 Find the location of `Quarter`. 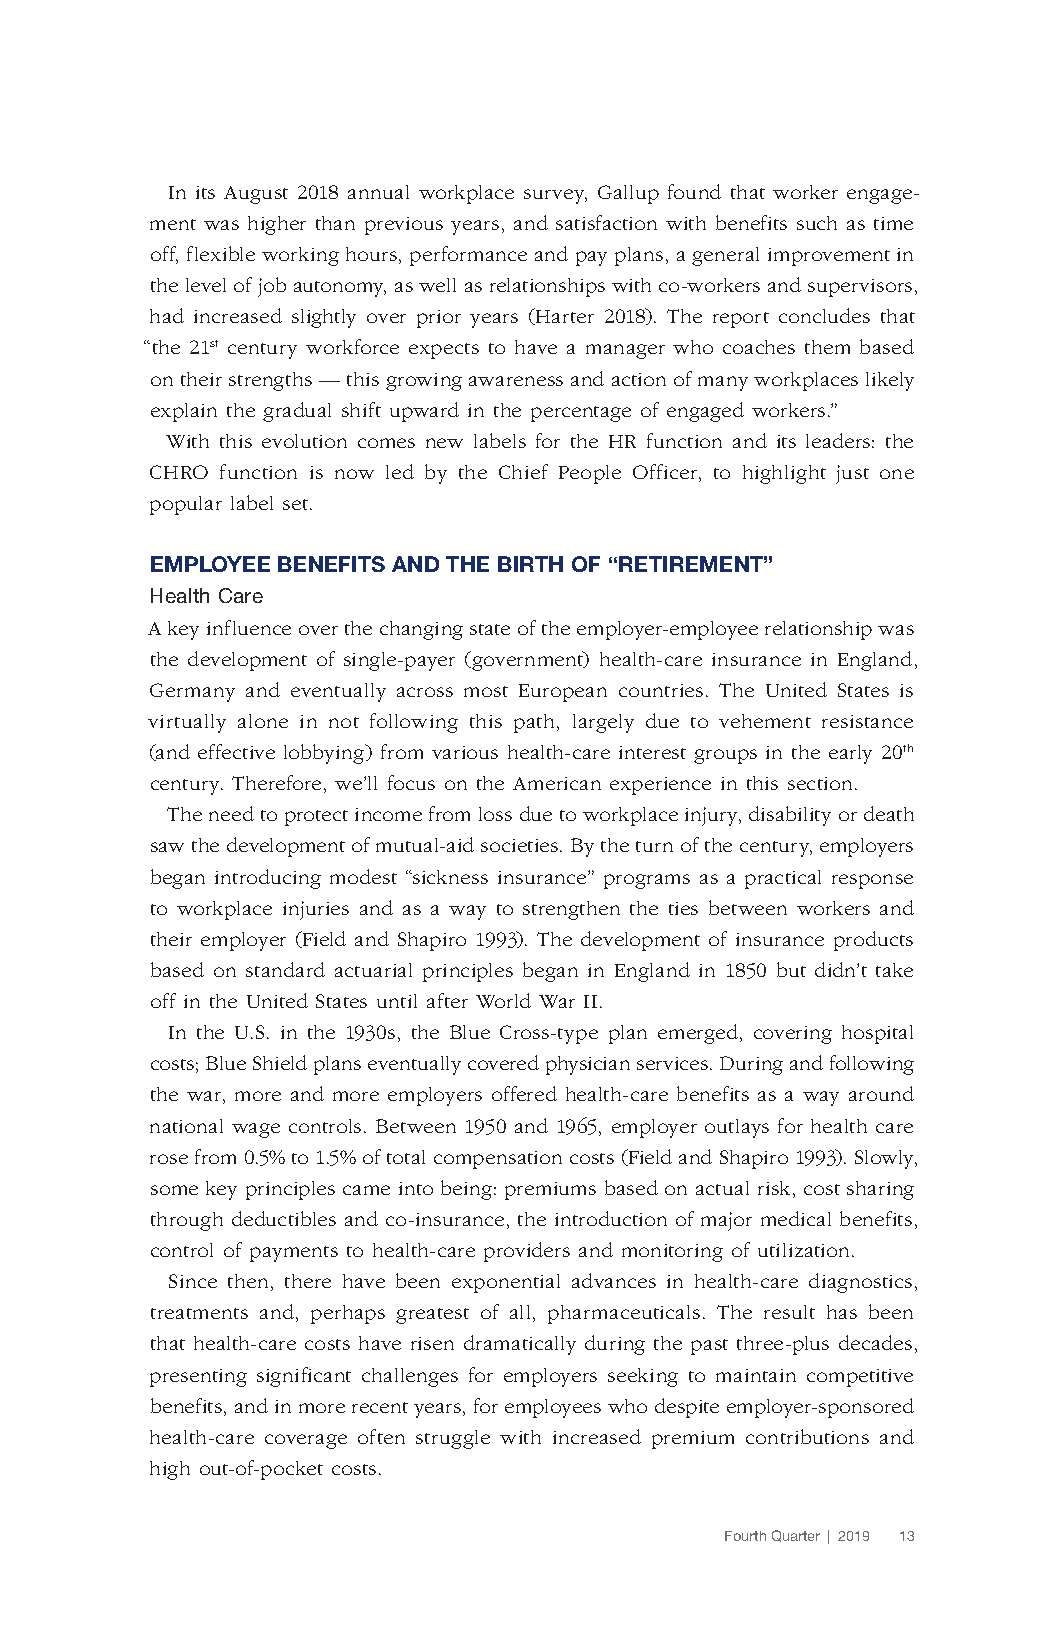

Quarter is located at coordinates (796, 1536).
